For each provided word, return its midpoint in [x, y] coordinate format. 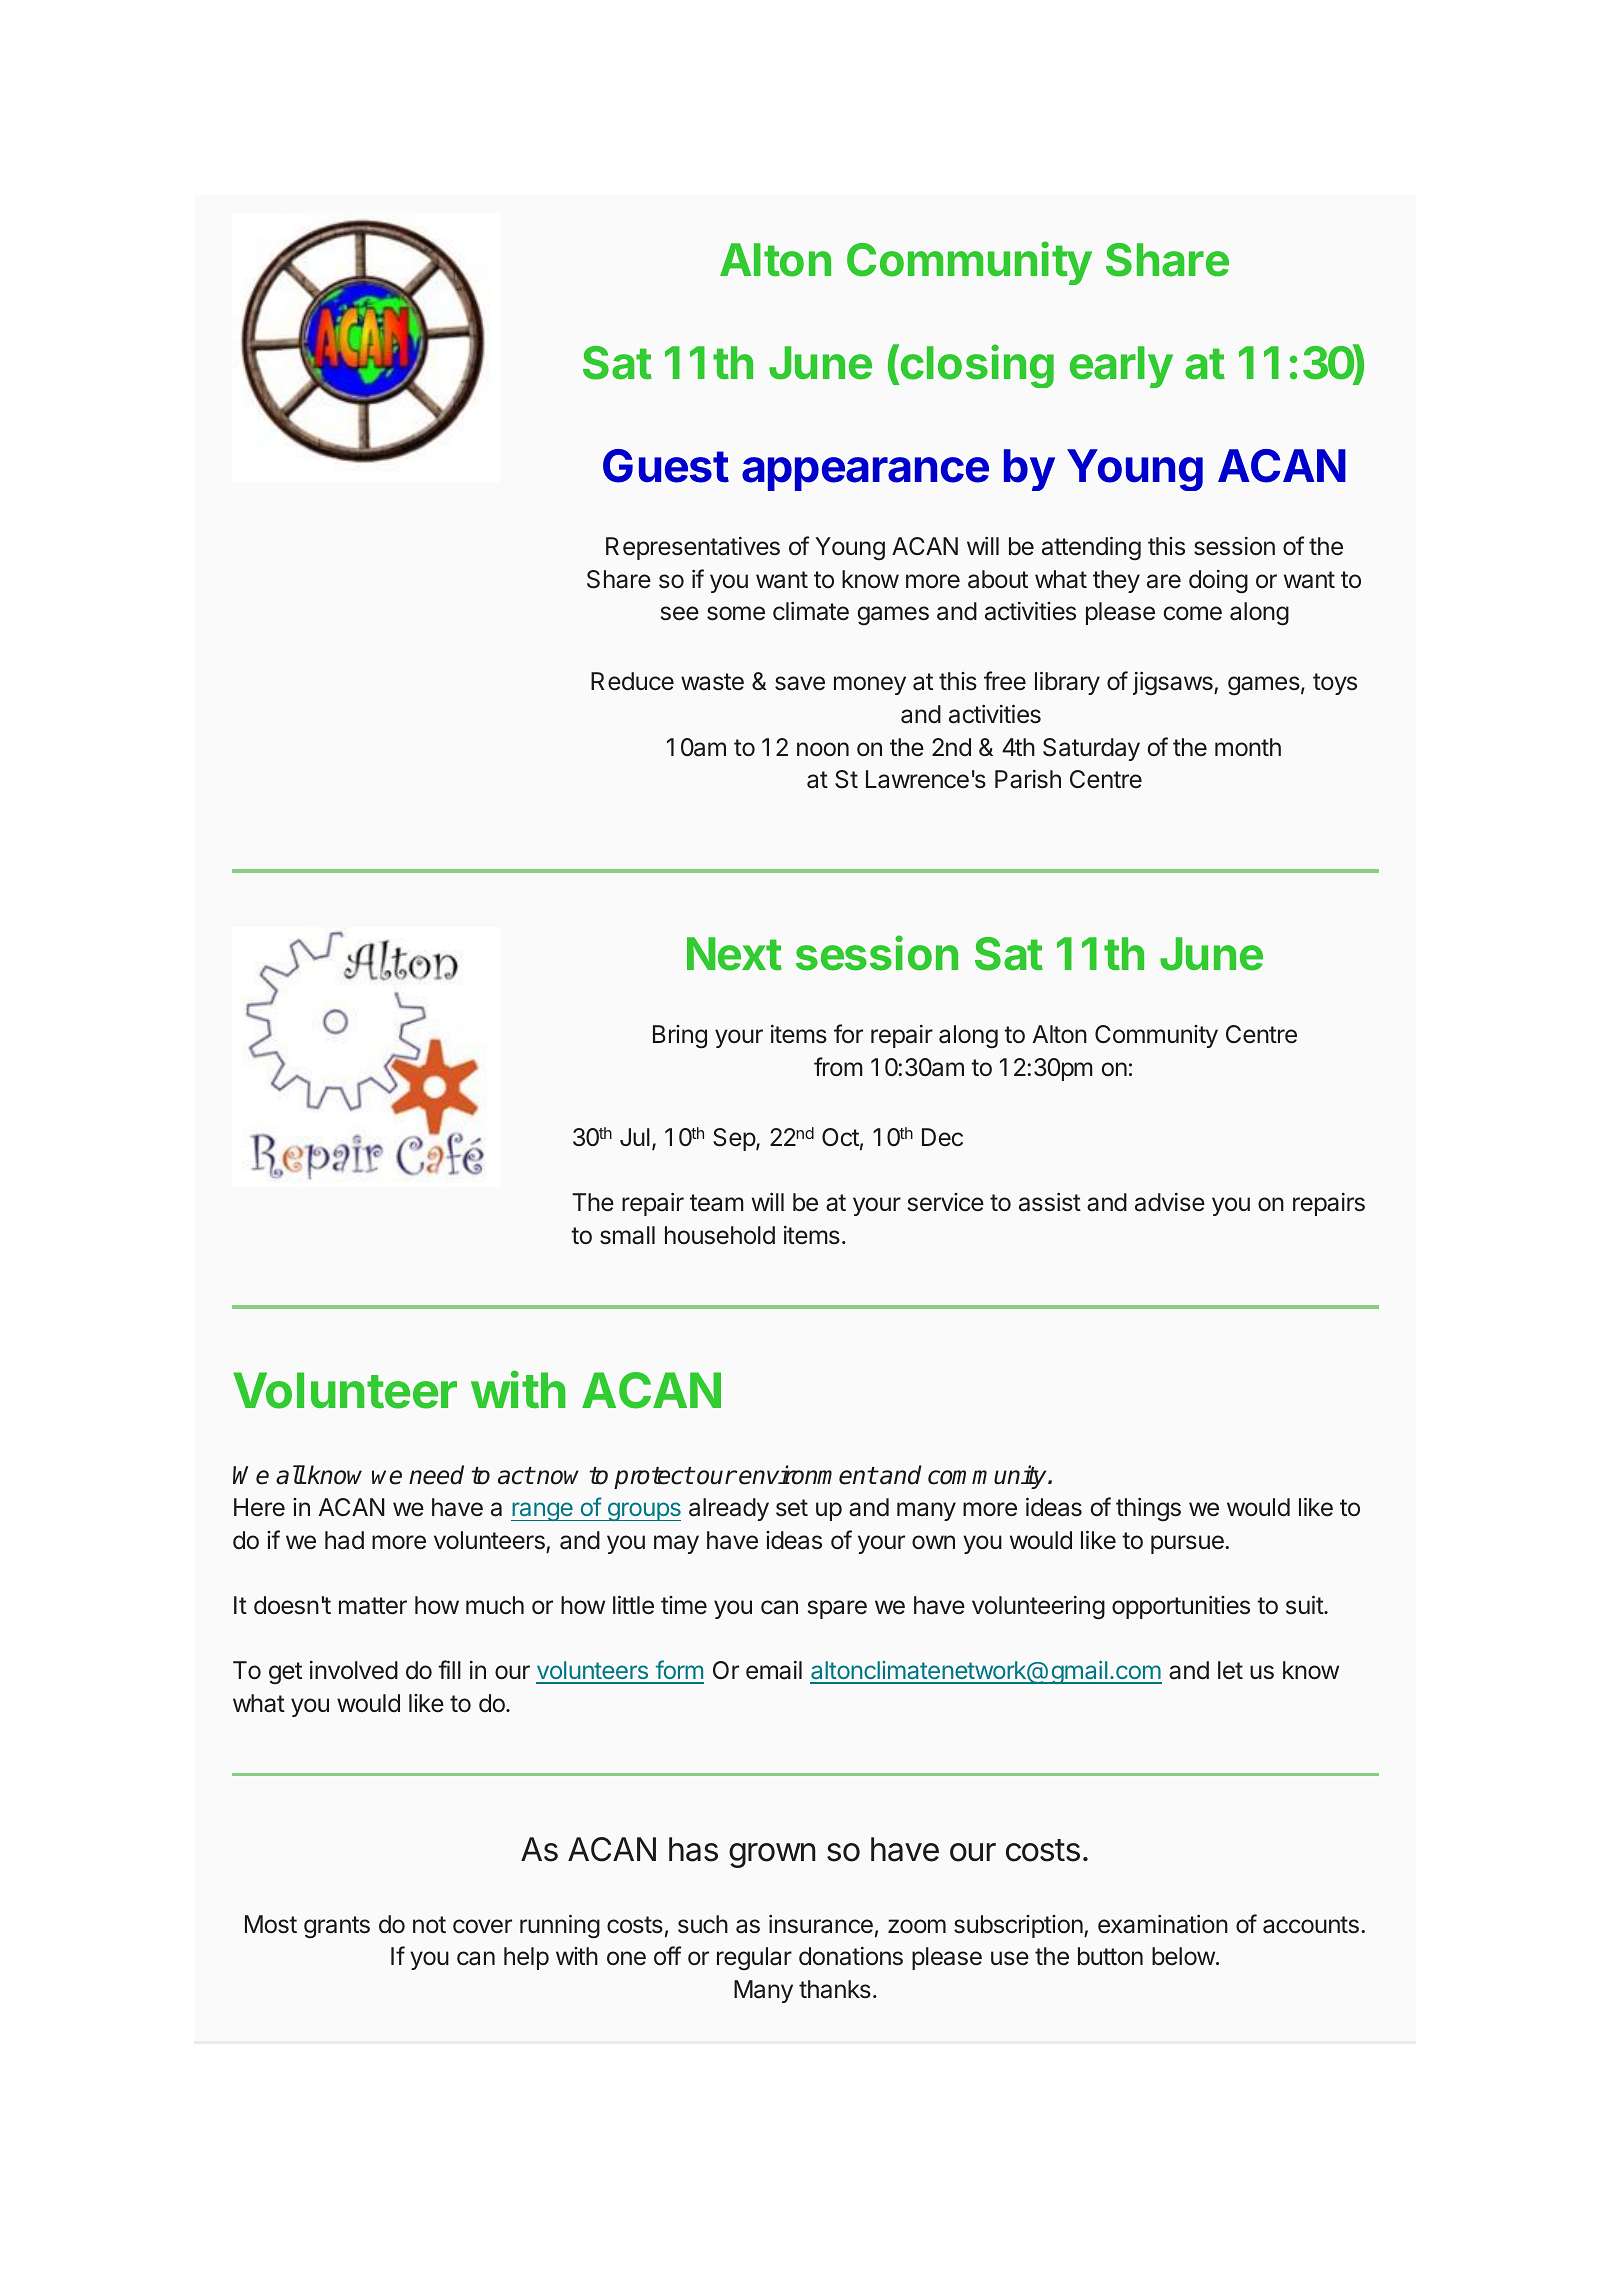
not [429, 1925]
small [627, 1235]
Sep [735, 1139]
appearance [865, 474]
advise [1170, 1202]
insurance [821, 1924]
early [1121, 367]
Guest [666, 466]
